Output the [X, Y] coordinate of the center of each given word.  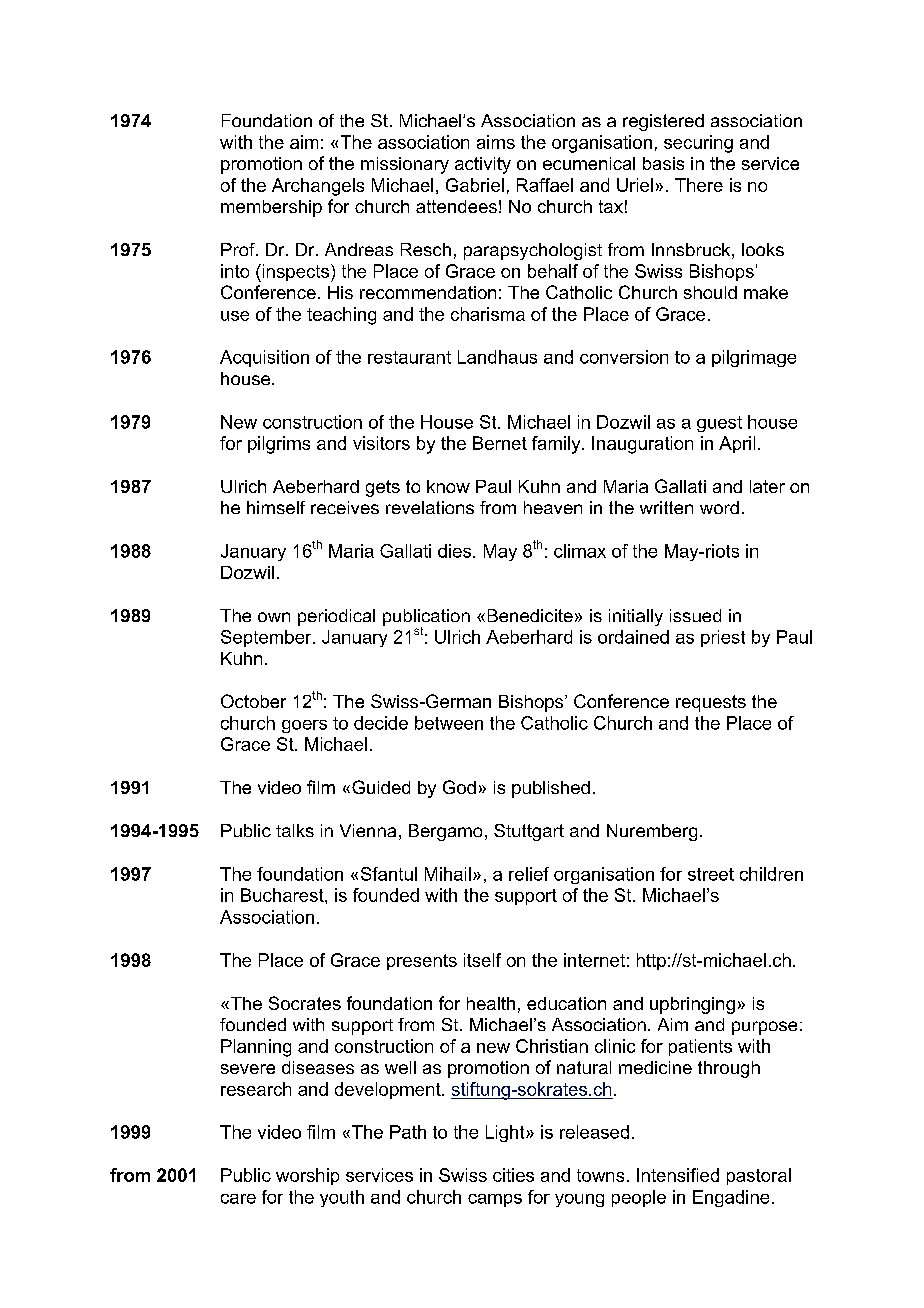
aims [496, 142]
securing [698, 144]
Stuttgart [529, 832]
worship [307, 1176]
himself [276, 507]
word [719, 507]
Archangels [318, 187]
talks [295, 830]
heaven [553, 507]
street [711, 874]
